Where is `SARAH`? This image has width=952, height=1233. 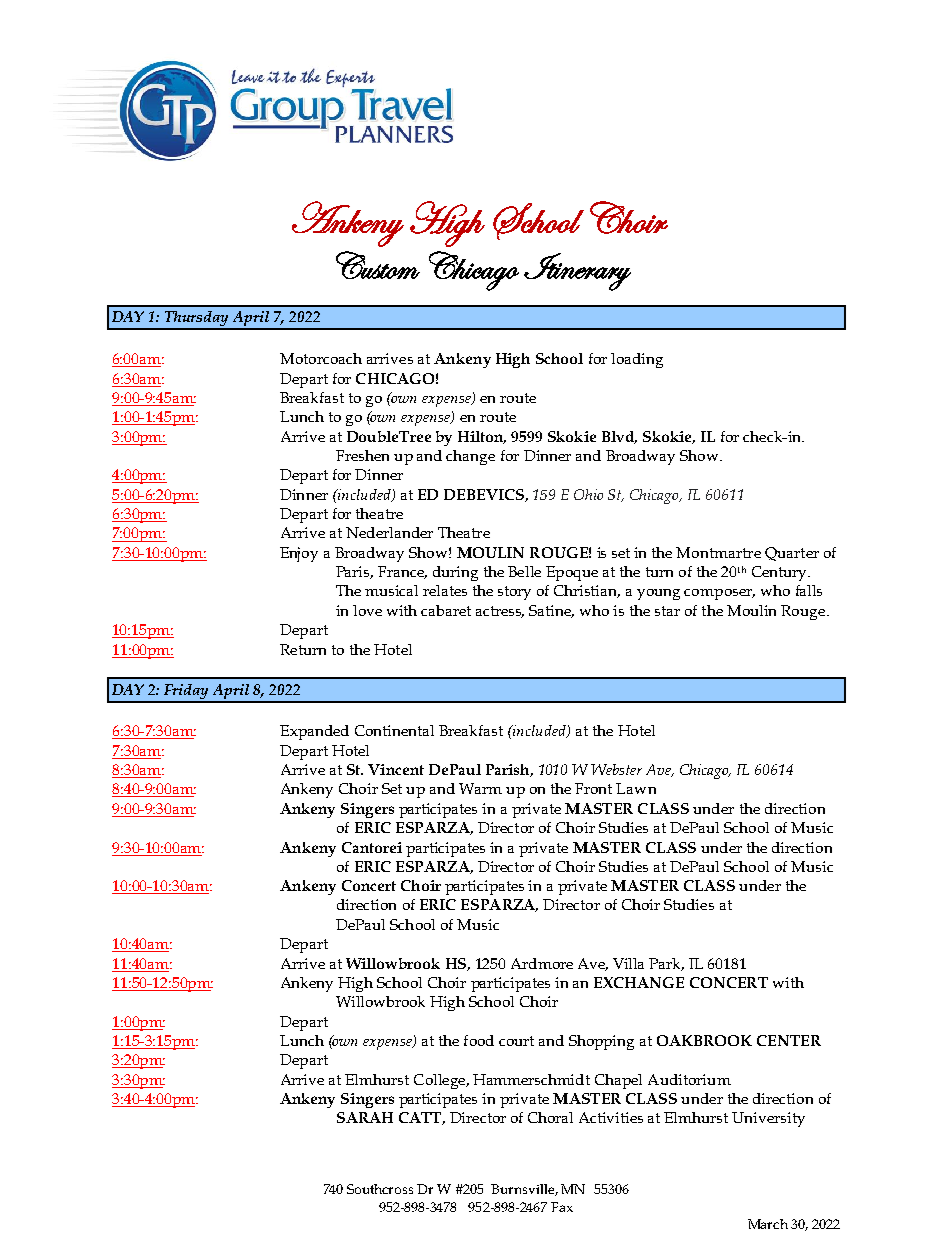 SARAH is located at coordinates (365, 1117).
